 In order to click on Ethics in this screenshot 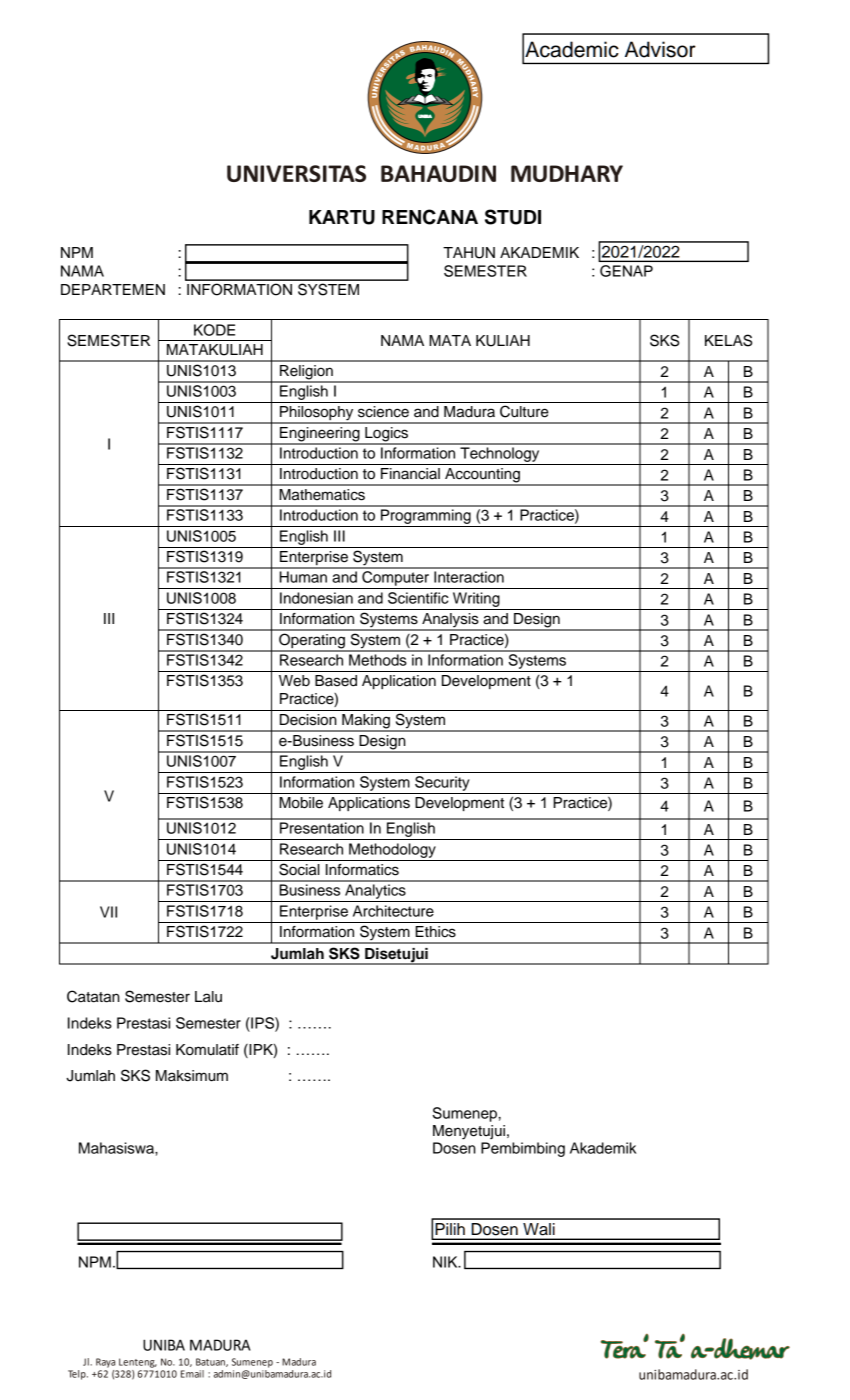, I will do `click(435, 932)`.
